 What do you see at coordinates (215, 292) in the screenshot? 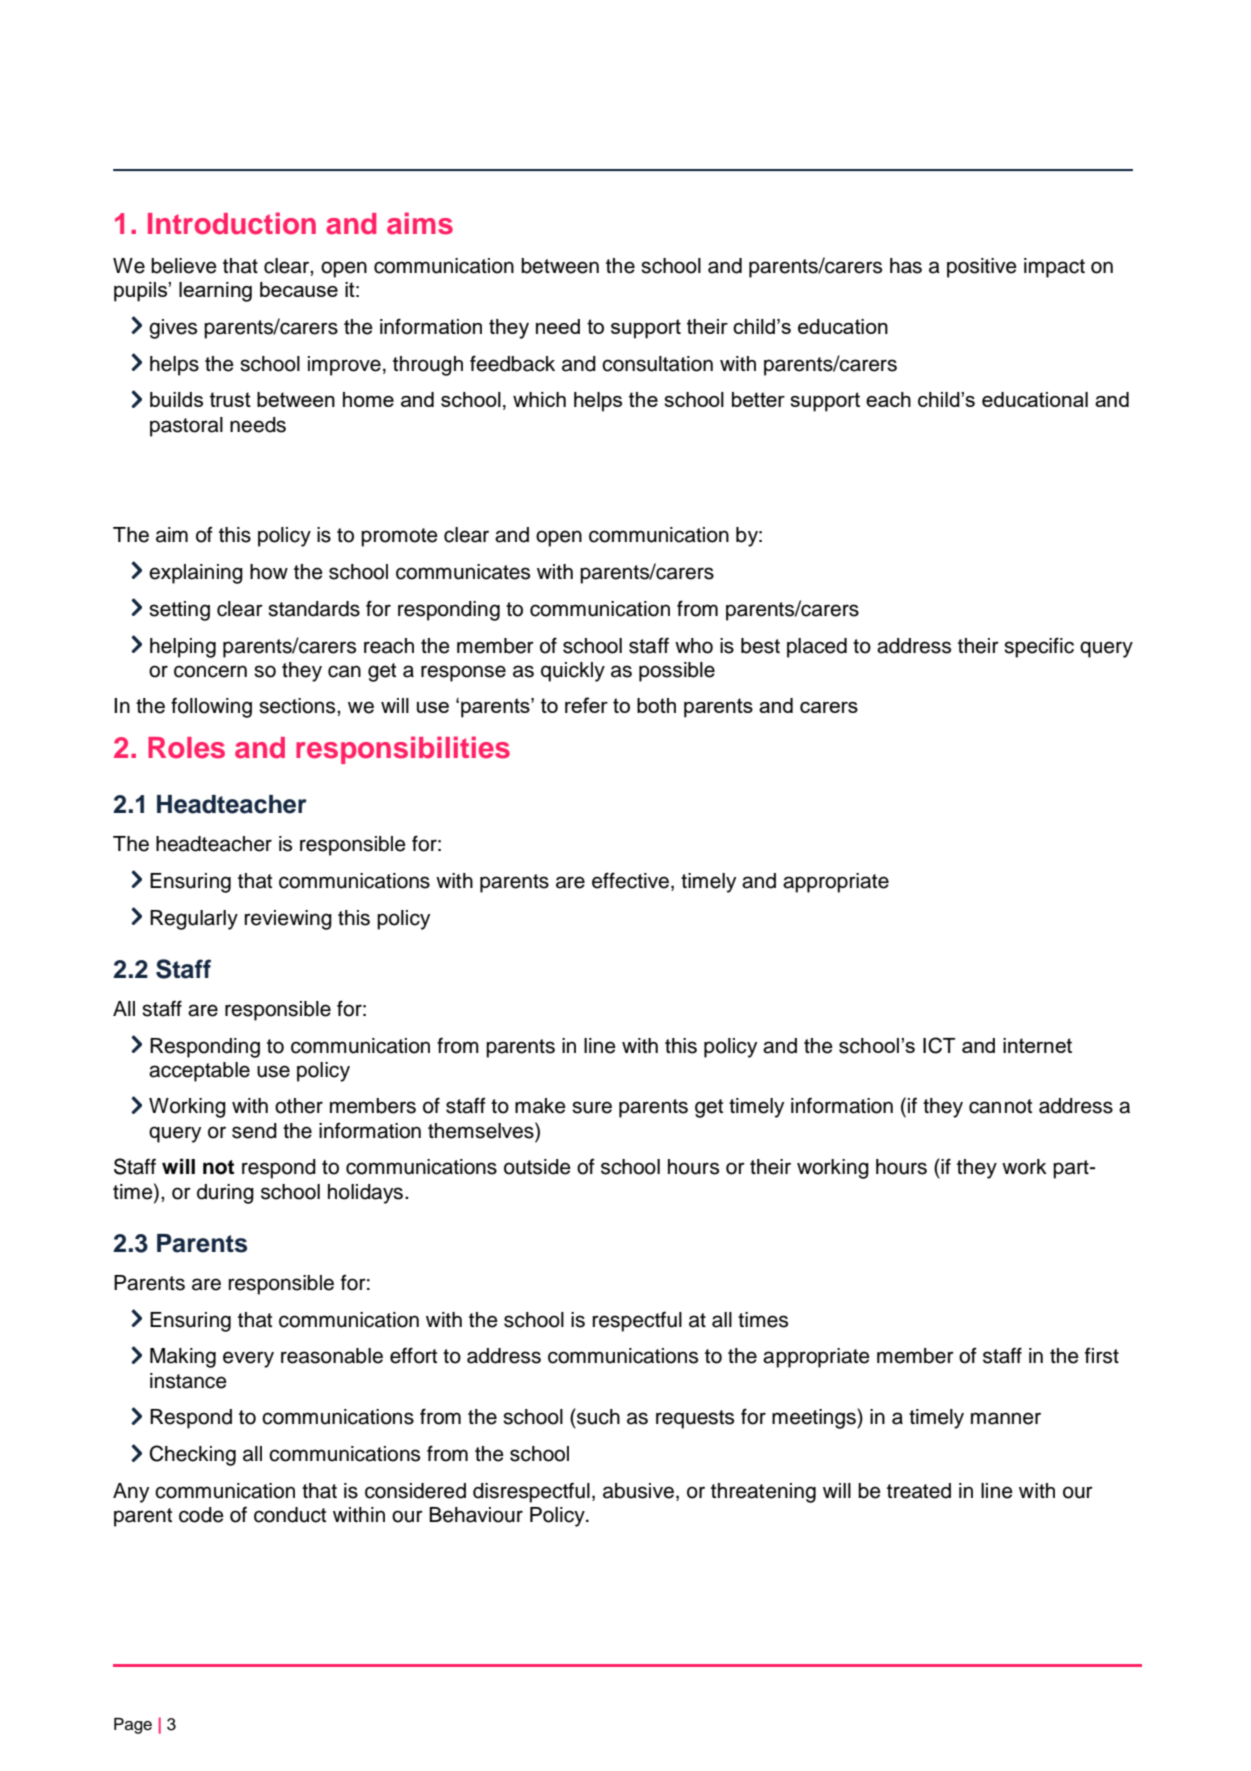
I see `learning` at bounding box center [215, 292].
